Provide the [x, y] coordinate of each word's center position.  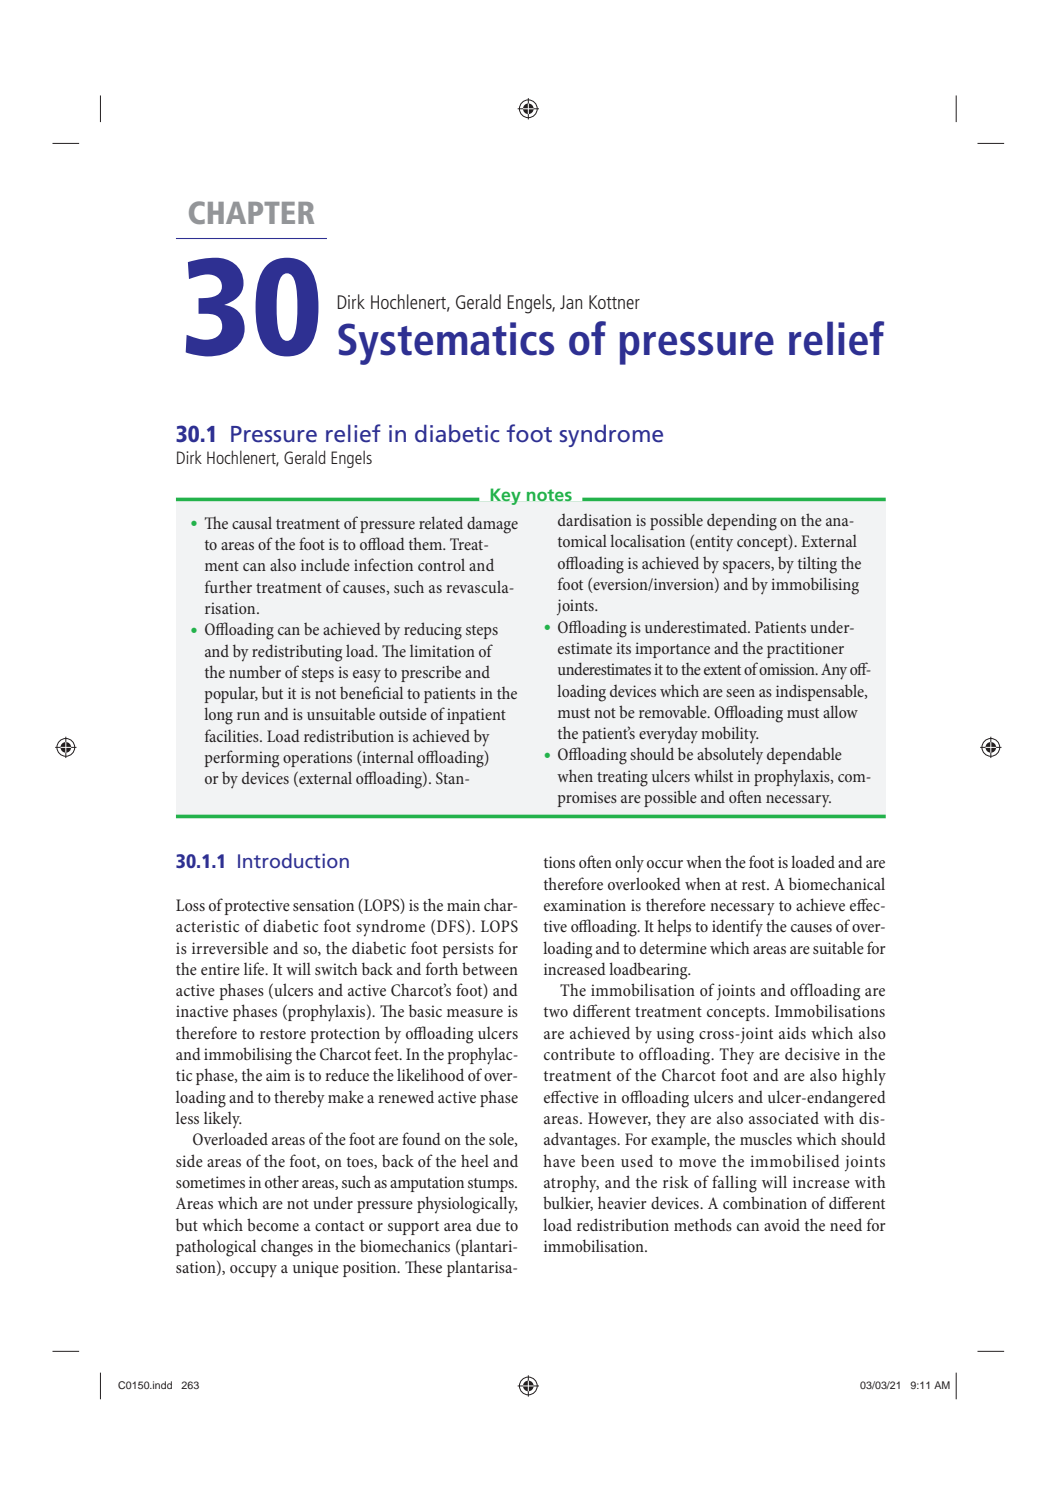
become [273, 1224]
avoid [782, 1225]
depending [742, 522]
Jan [571, 302]
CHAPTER [251, 212]
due [488, 1224]
